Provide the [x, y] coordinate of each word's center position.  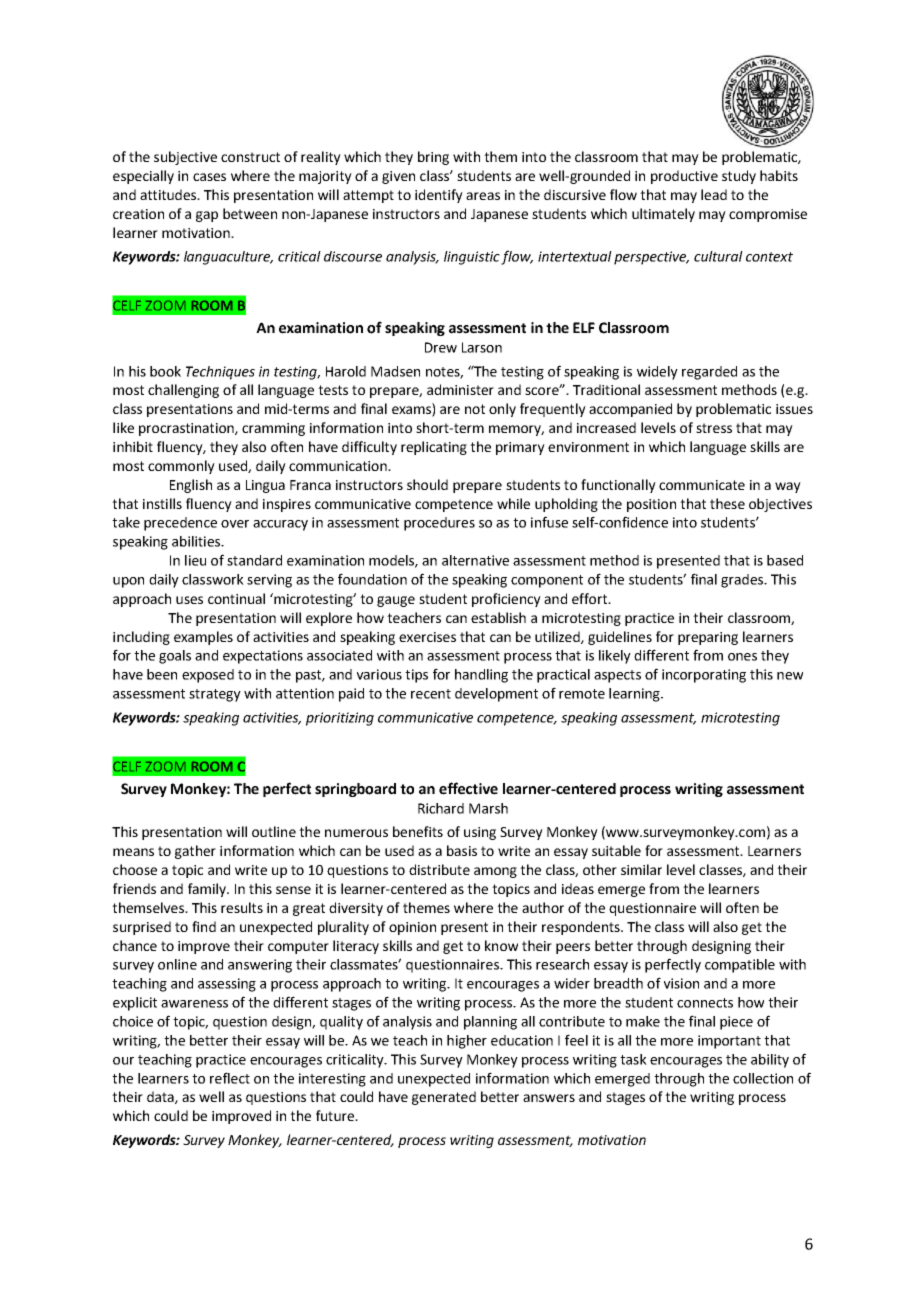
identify [439, 196]
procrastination [187, 429]
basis [462, 850]
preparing [708, 638]
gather [195, 852]
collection [763, 1078]
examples [203, 638]
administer [460, 389]
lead [714, 194]
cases [209, 177]
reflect [230, 1078]
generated [444, 1098]
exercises [427, 637]
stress [714, 428]
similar [641, 869]
